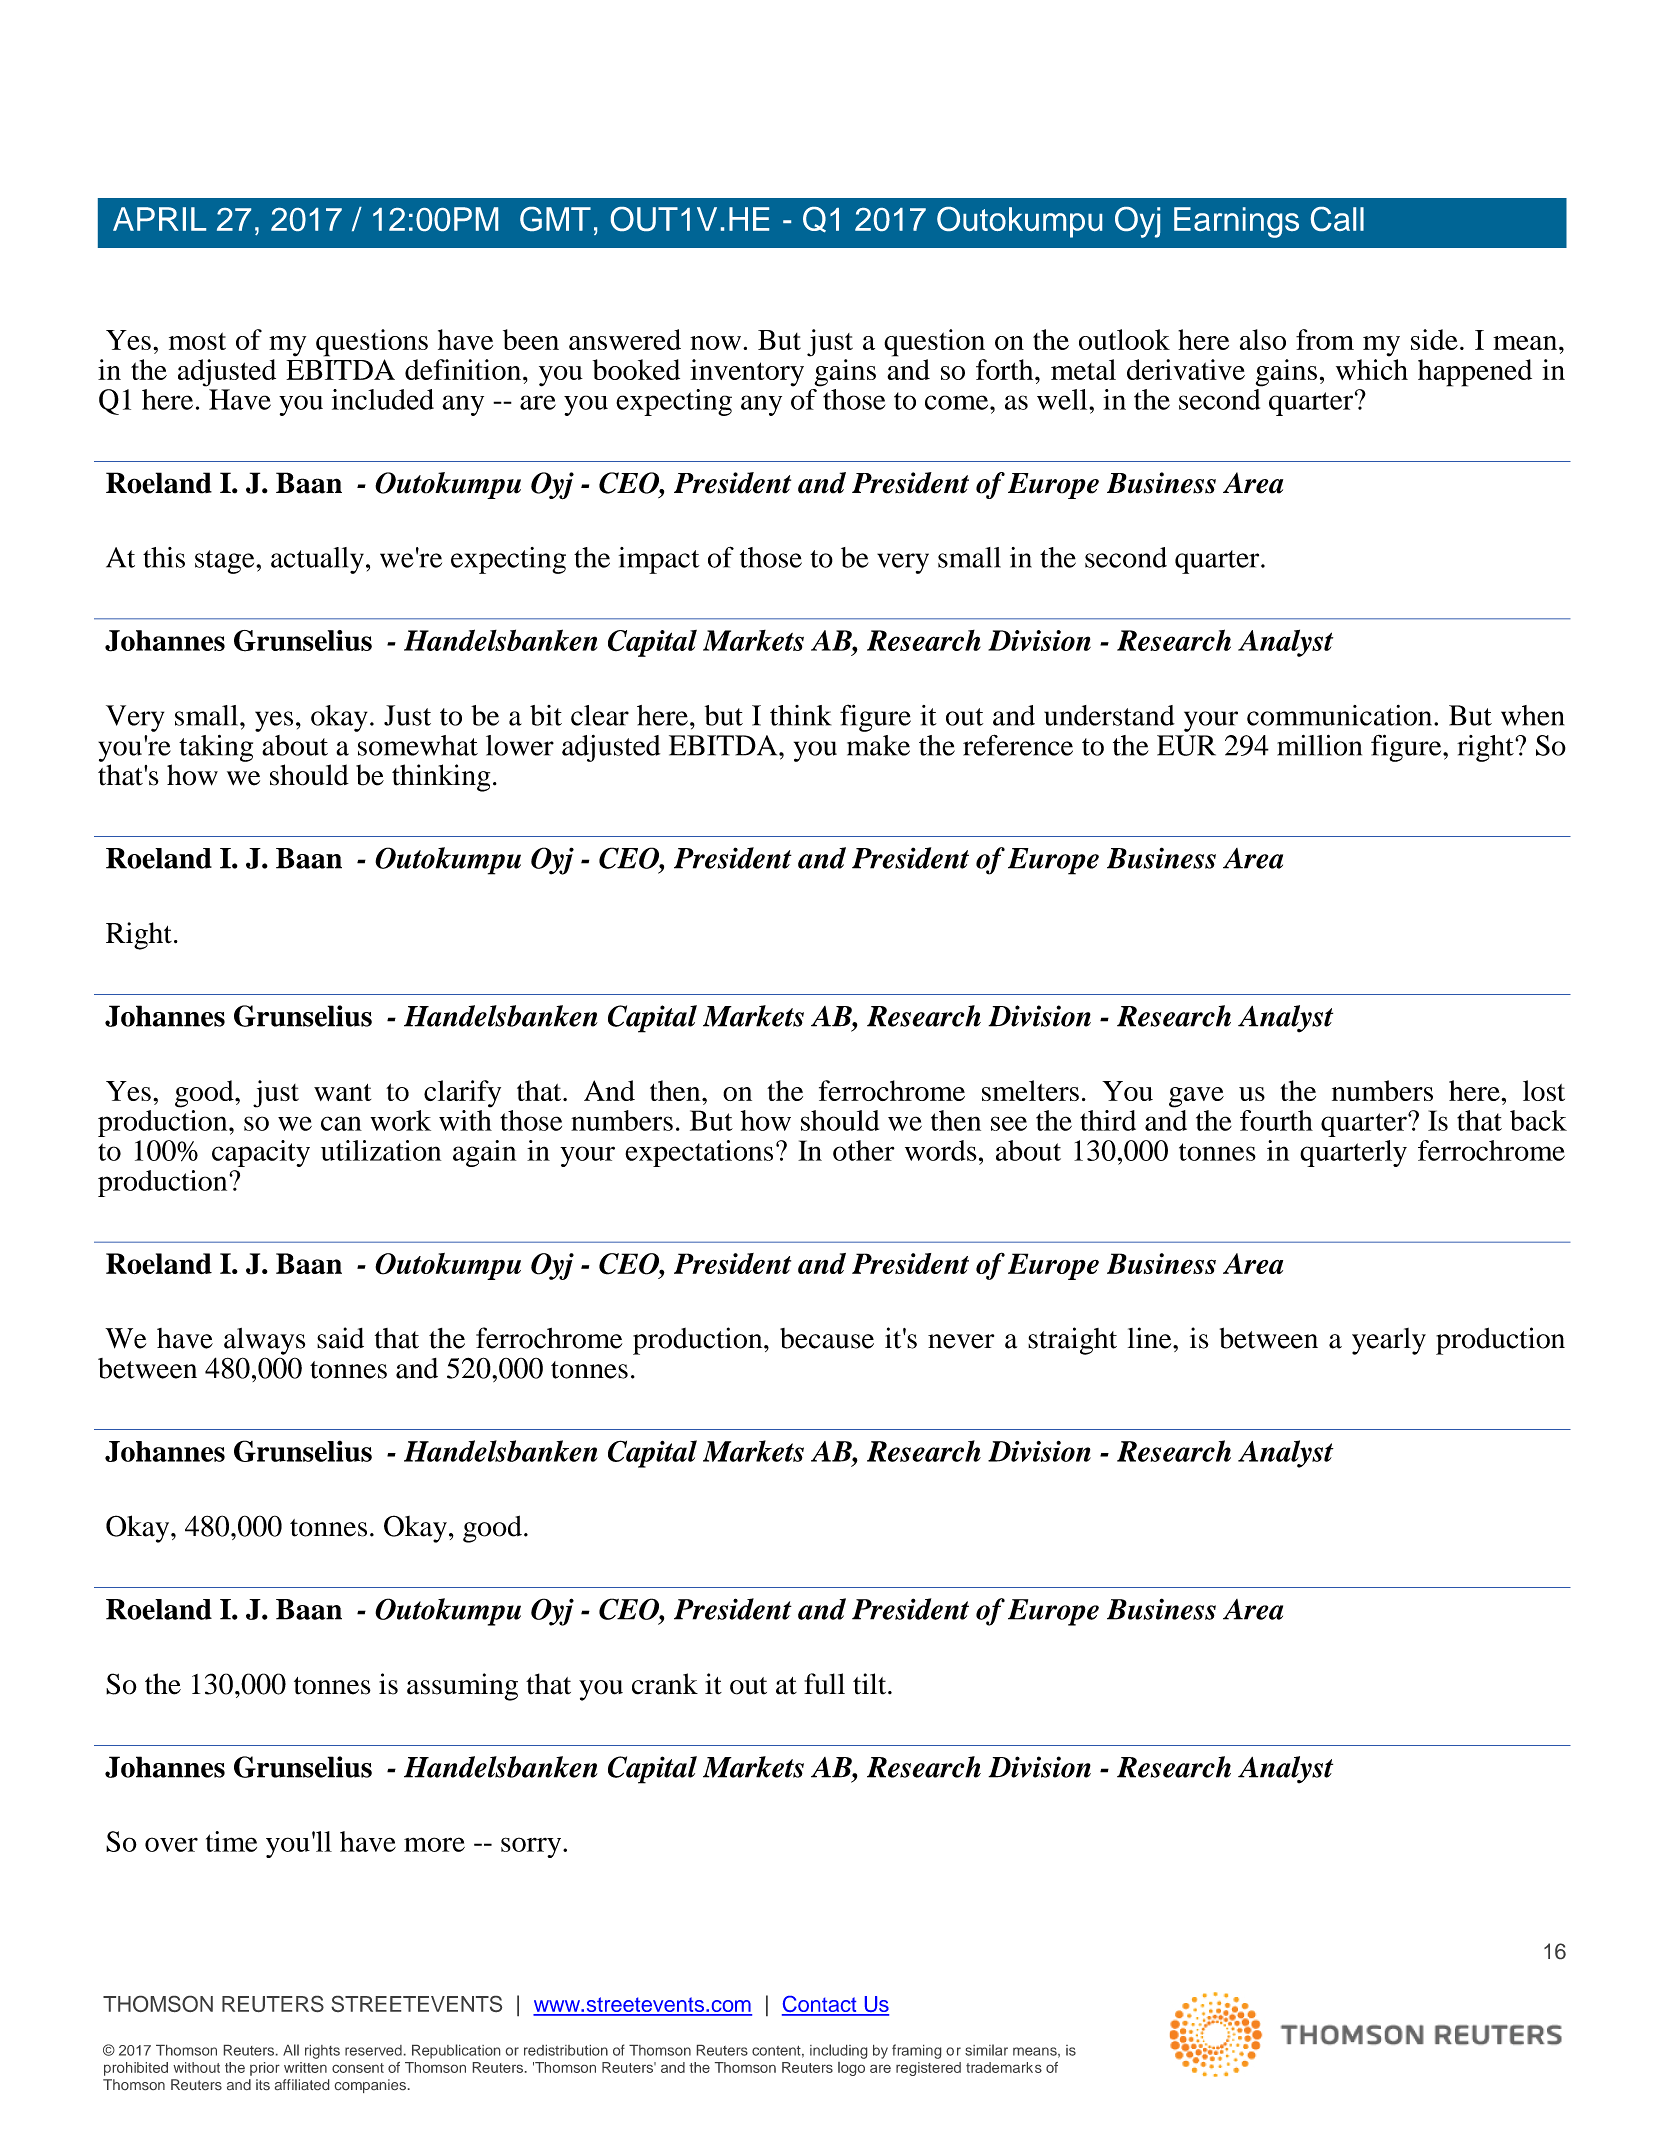  Describe the element at coordinates (197, 341) in the screenshot. I see `most` at that location.
